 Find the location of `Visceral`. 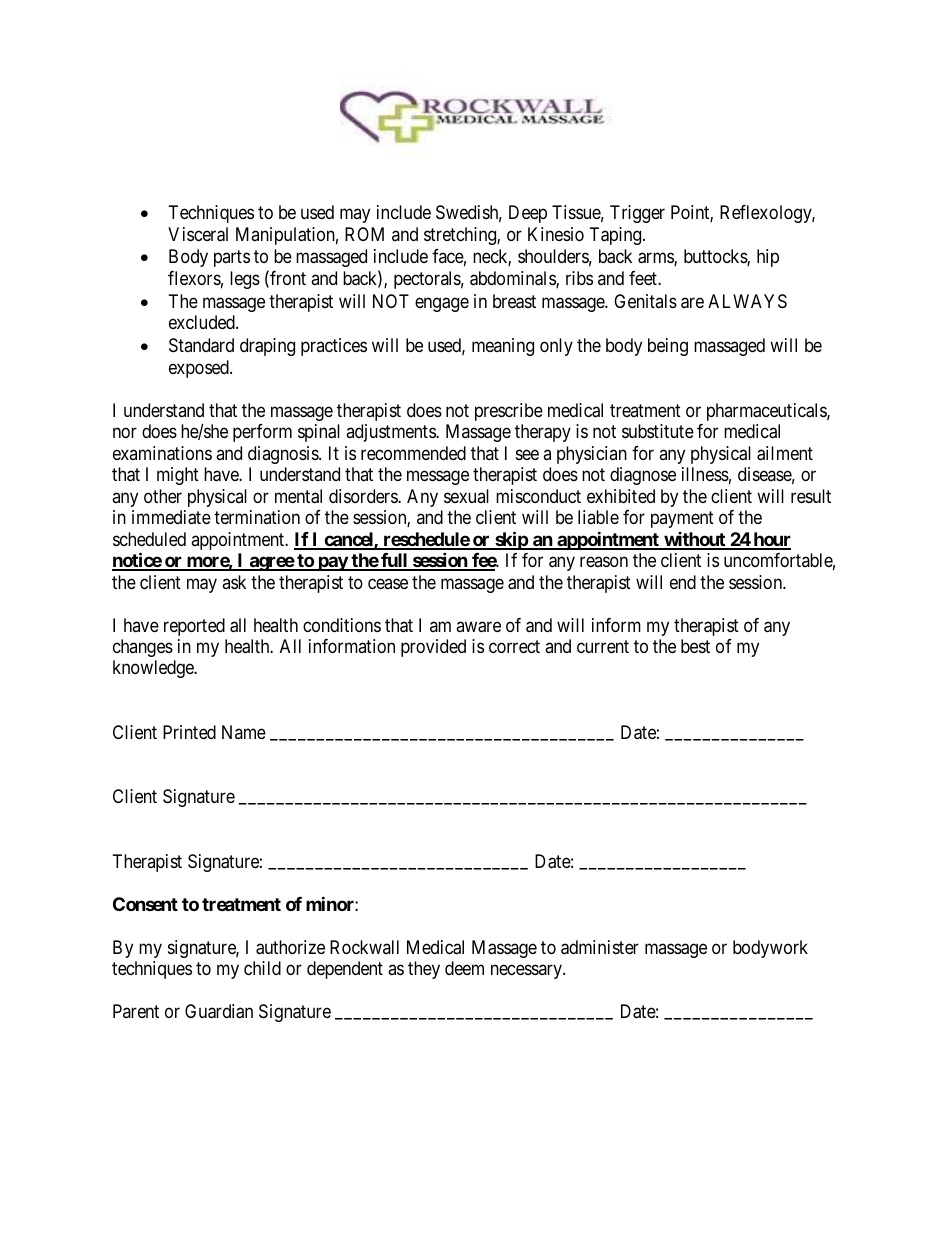

Visceral is located at coordinates (198, 234).
